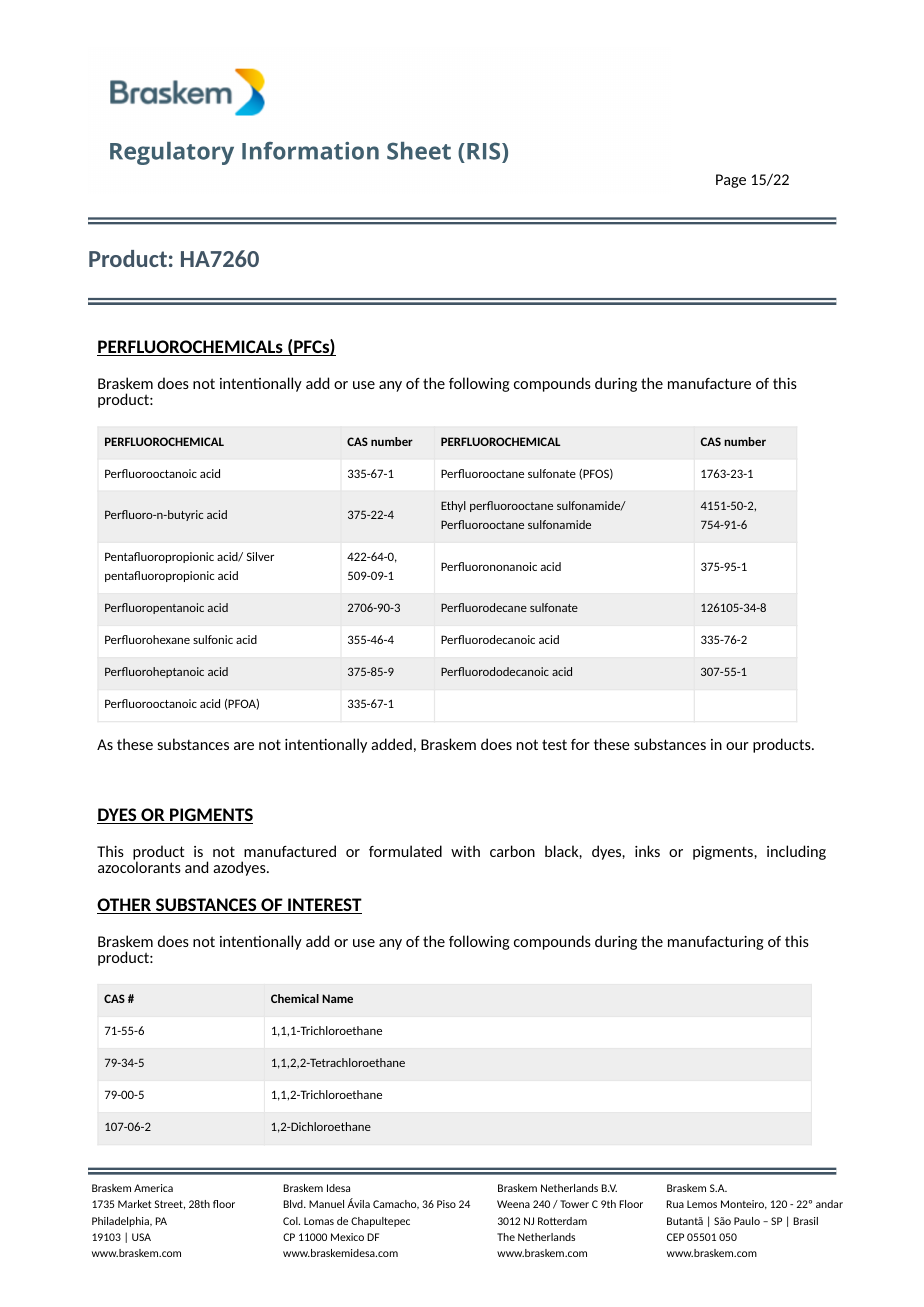 This screenshot has height=1307, width=924. I want to click on our, so click(737, 746).
